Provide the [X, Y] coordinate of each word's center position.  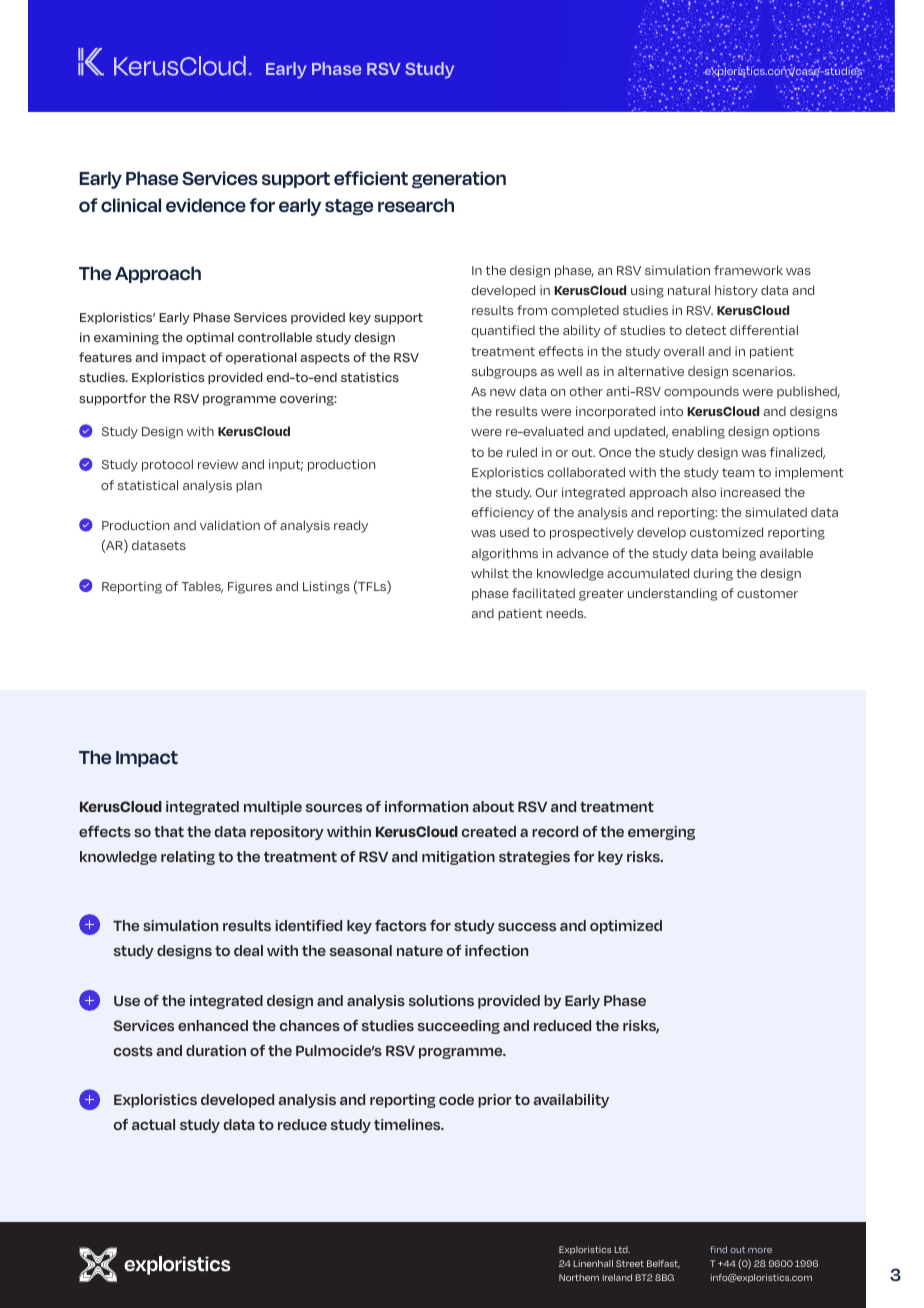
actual [153, 1124]
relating [188, 858]
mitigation [458, 858]
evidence [206, 205]
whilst [490, 573]
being [739, 554]
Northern [579, 1277]
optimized [626, 927]
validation [230, 525]
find [718, 1249]
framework [748, 270]
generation [459, 180]
